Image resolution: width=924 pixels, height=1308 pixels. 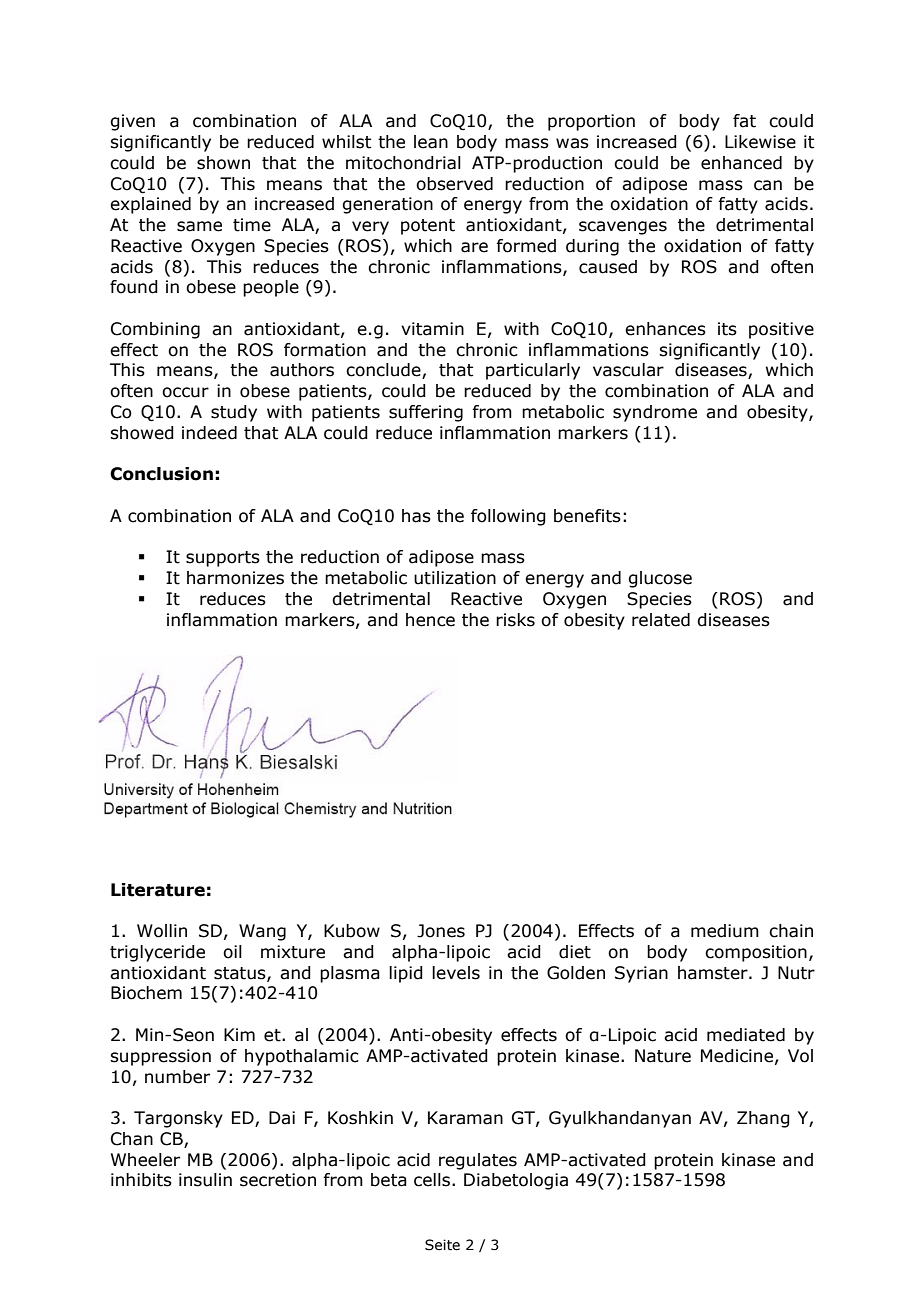 I want to click on related, so click(x=661, y=620).
